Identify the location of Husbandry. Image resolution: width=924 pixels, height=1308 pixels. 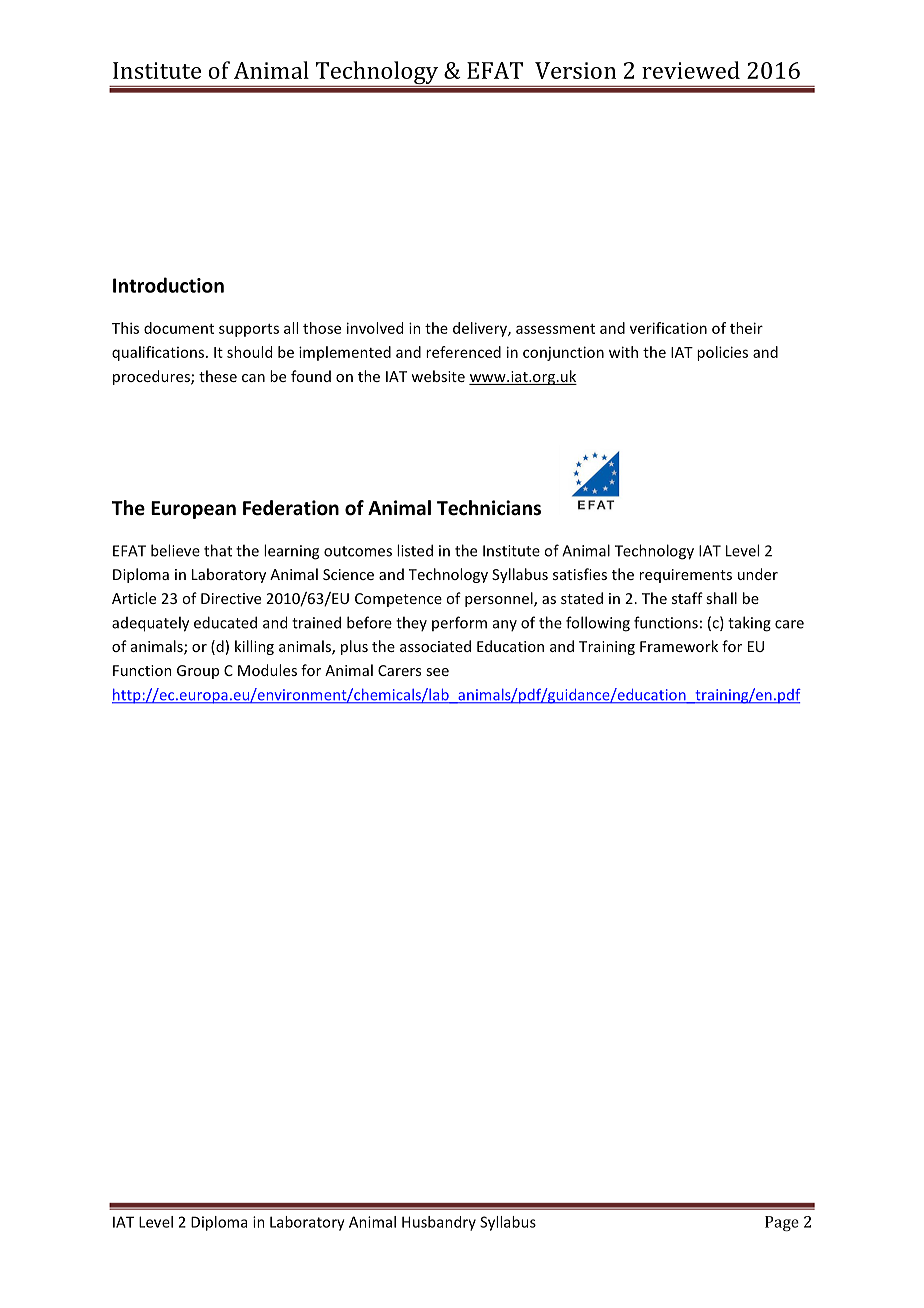
(439, 1223).
